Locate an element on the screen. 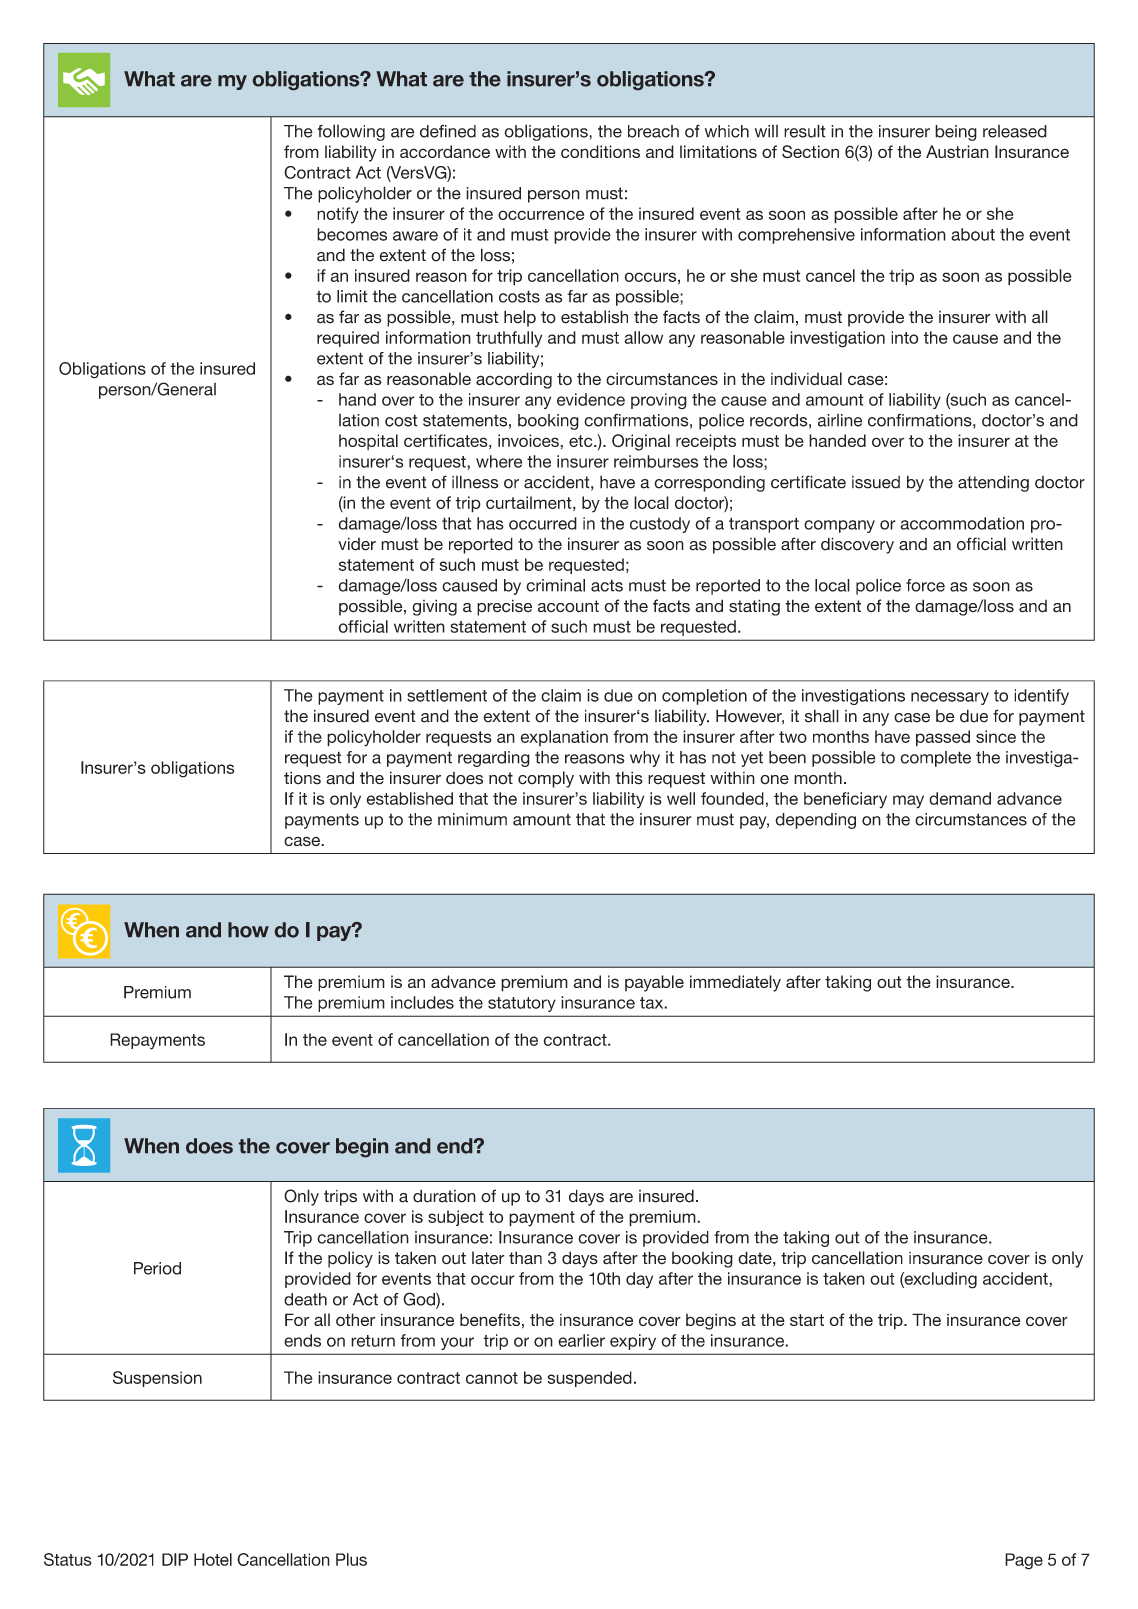 The height and width of the screenshot is (1609, 1138). accordance is located at coordinates (445, 151).
